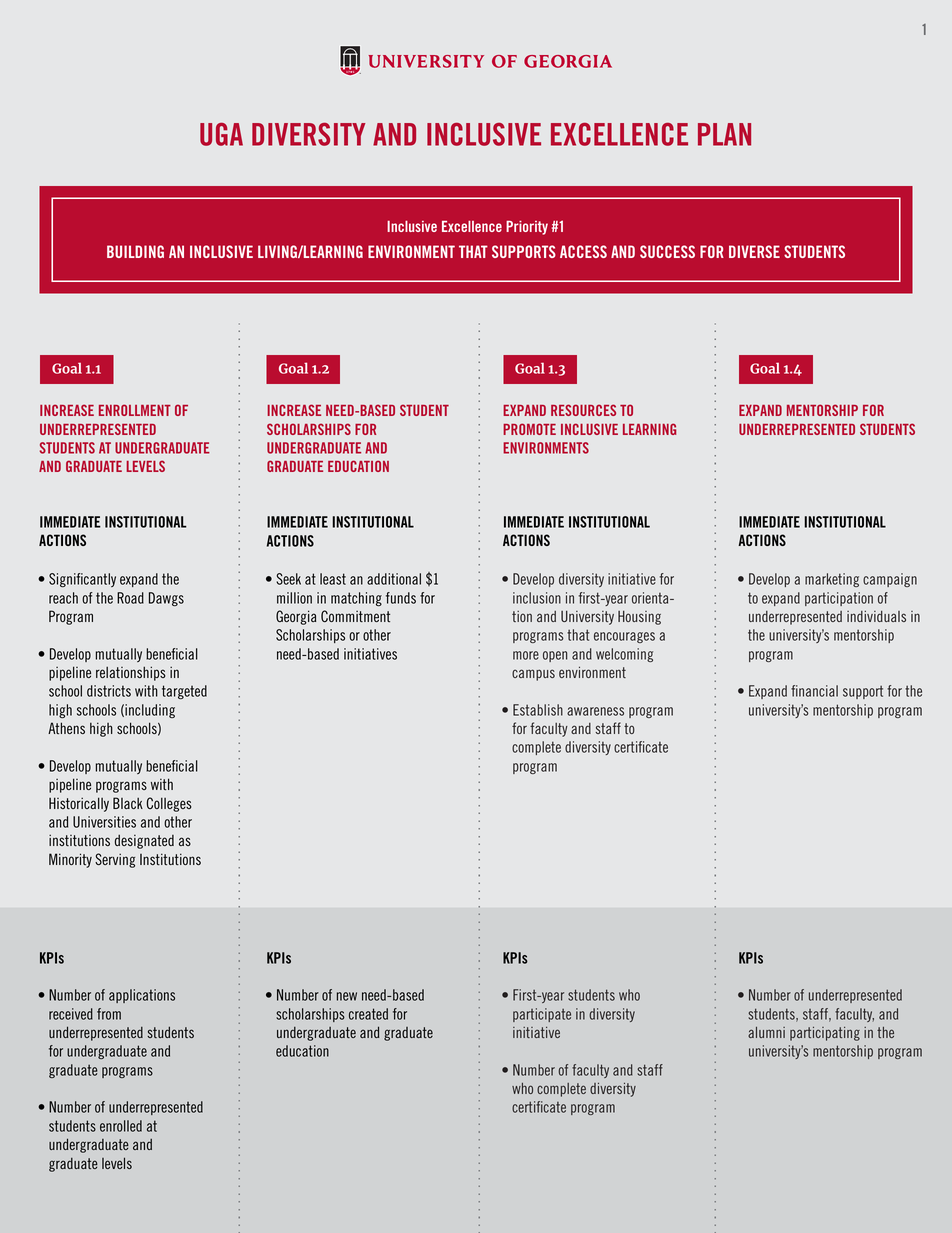 The image size is (952, 1233). Describe the element at coordinates (347, 996) in the document. I see `new` at that location.
